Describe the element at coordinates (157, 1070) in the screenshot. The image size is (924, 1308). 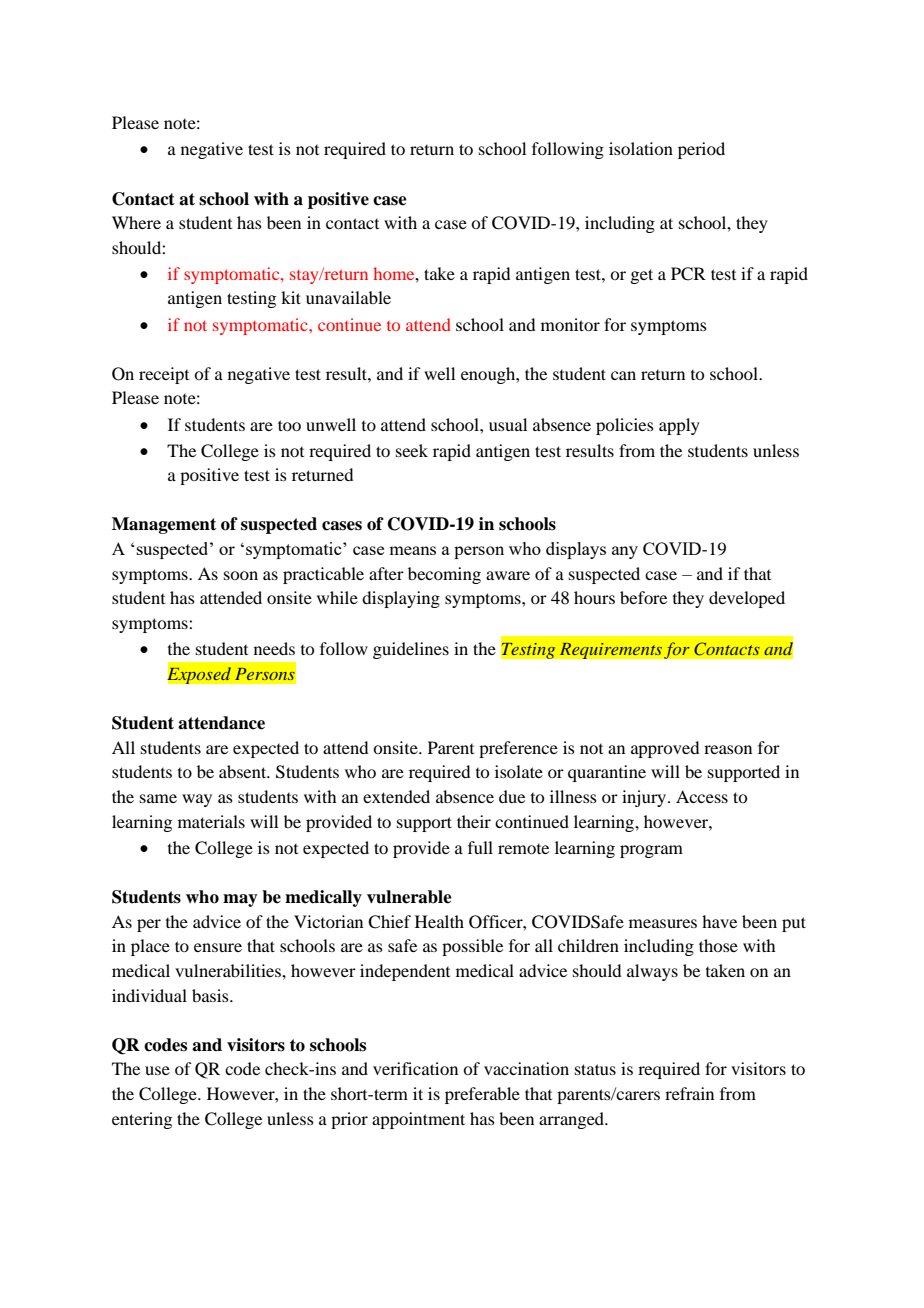
I see `use` at that location.
